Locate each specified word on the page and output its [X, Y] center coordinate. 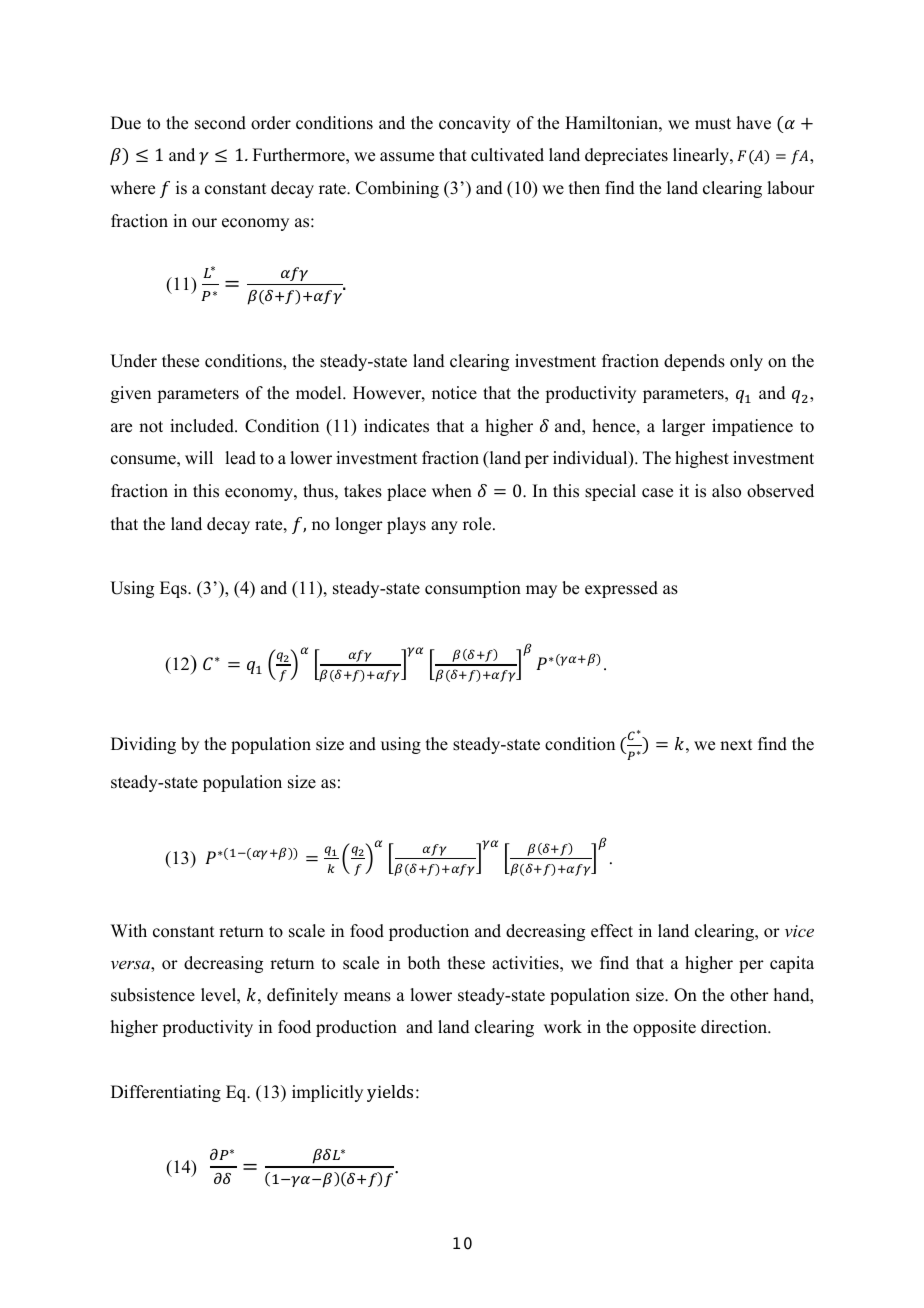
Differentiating [166, 1093]
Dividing [143, 745]
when [452, 491]
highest [702, 459]
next [736, 745]
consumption [473, 589]
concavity [475, 124]
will [199, 457]
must [713, 124]
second [220, 123]
